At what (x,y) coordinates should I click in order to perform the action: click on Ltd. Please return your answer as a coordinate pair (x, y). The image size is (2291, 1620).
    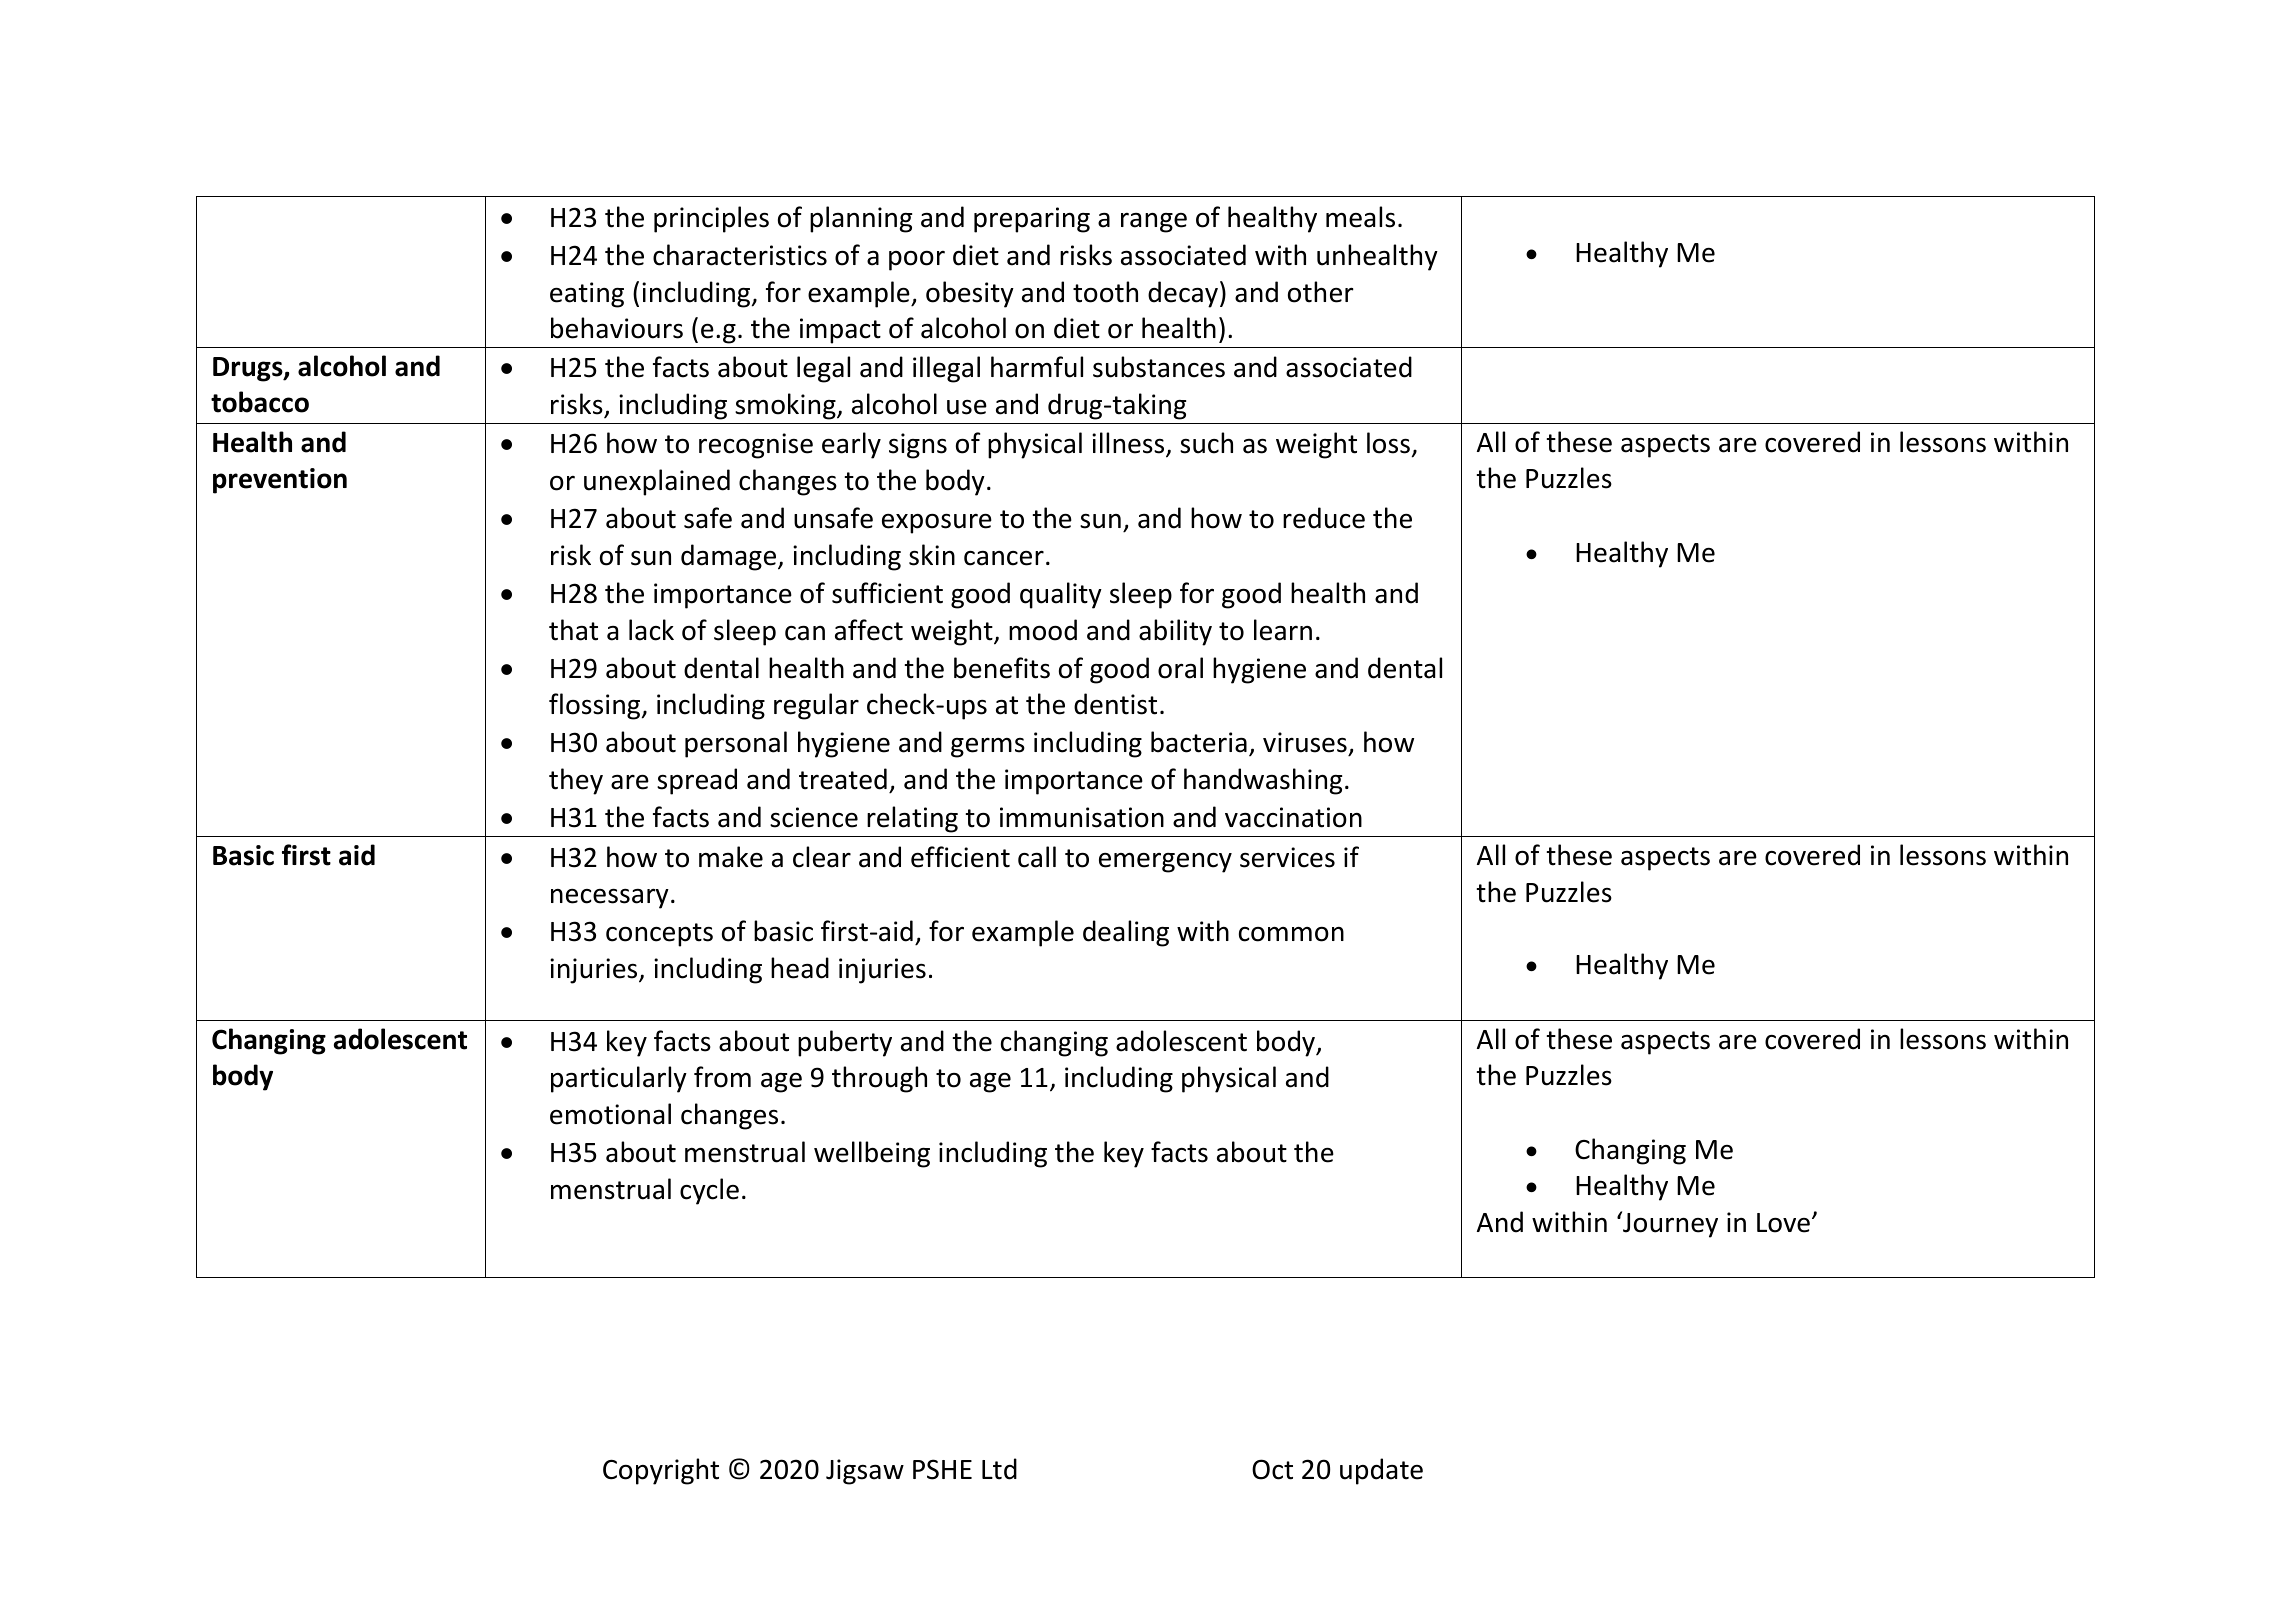
    Looking at the image, I should click on (999, 1469).
